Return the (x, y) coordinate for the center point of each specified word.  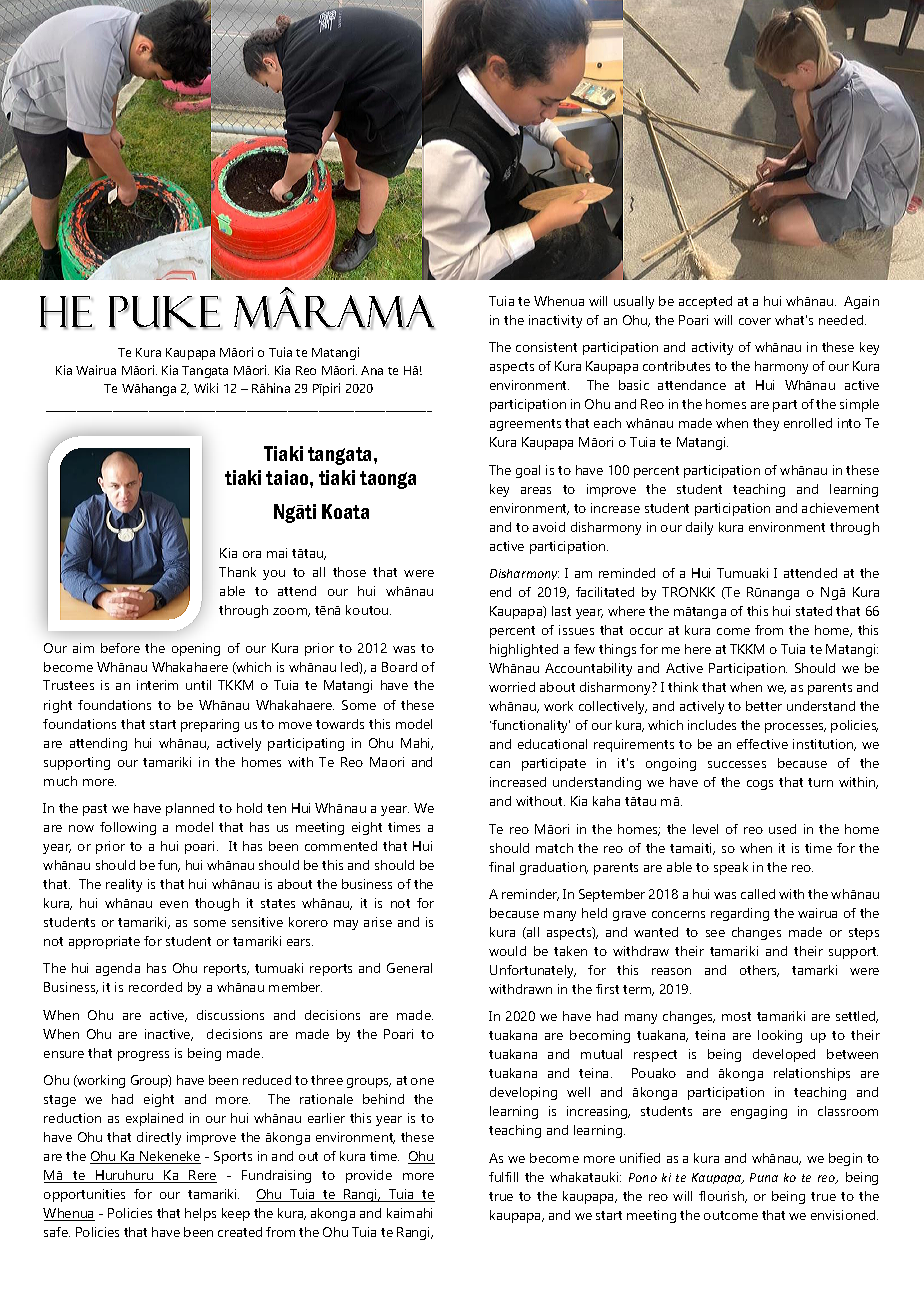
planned (190, 809)
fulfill (503, 1177)
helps (200, 1214)
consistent (546, 347)
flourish (723, 1197)
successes (737, 764)
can (500, 764)
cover (755, 321)
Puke (165, 313)
